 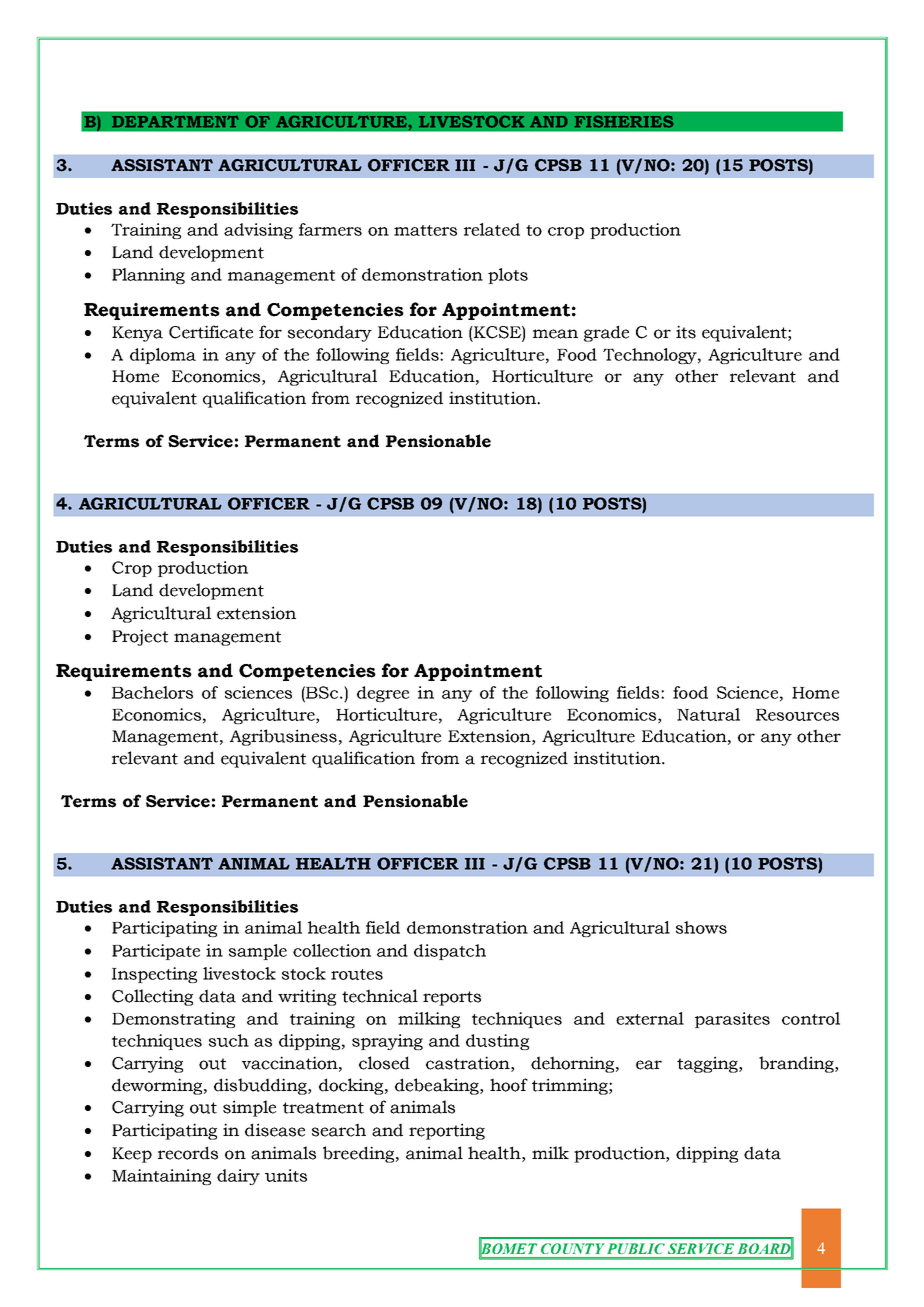 I want to click on reporting, so click(x=447, y=1131).
